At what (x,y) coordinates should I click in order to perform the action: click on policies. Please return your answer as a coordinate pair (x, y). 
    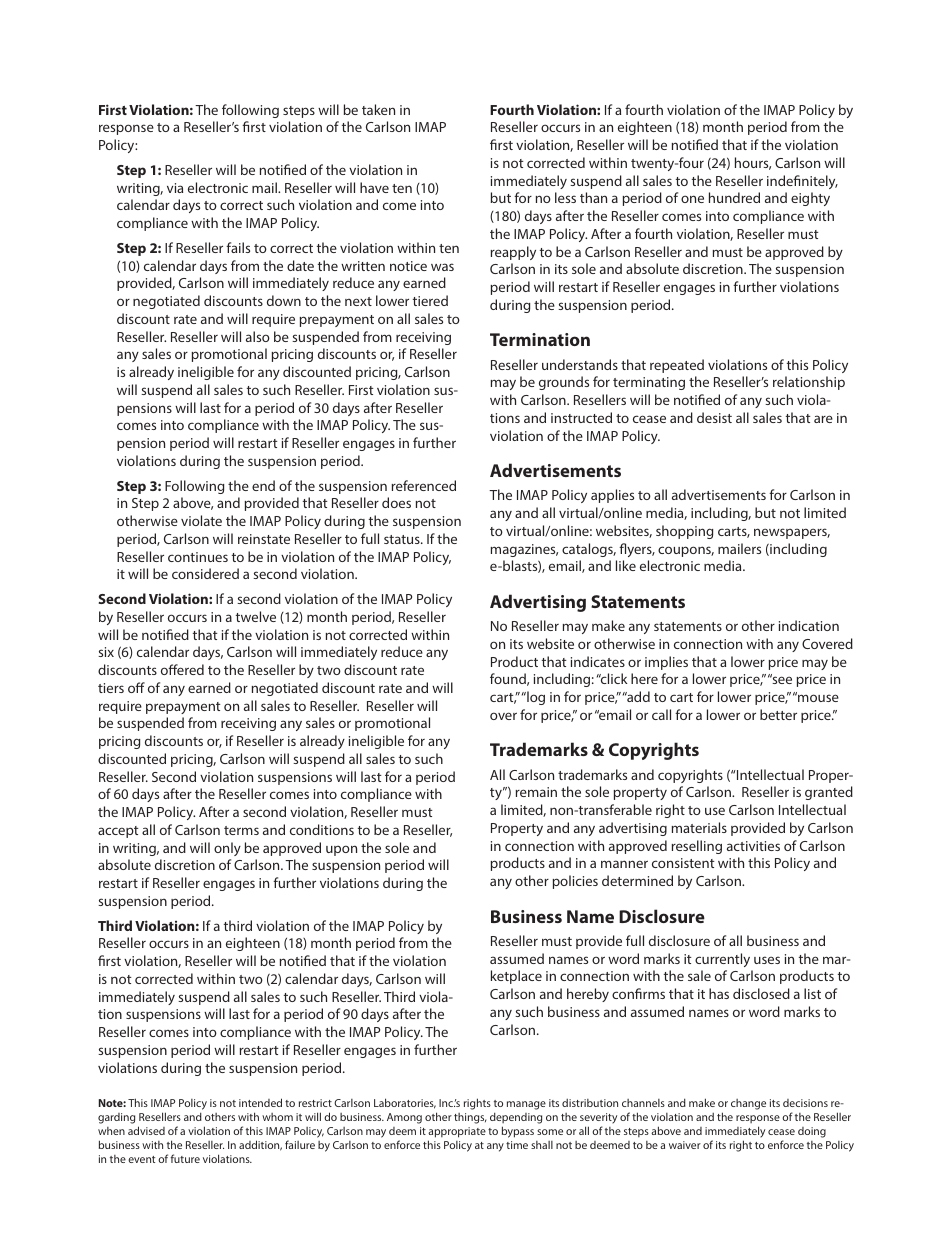
    Looking at the image, I should click on (575, 882).
